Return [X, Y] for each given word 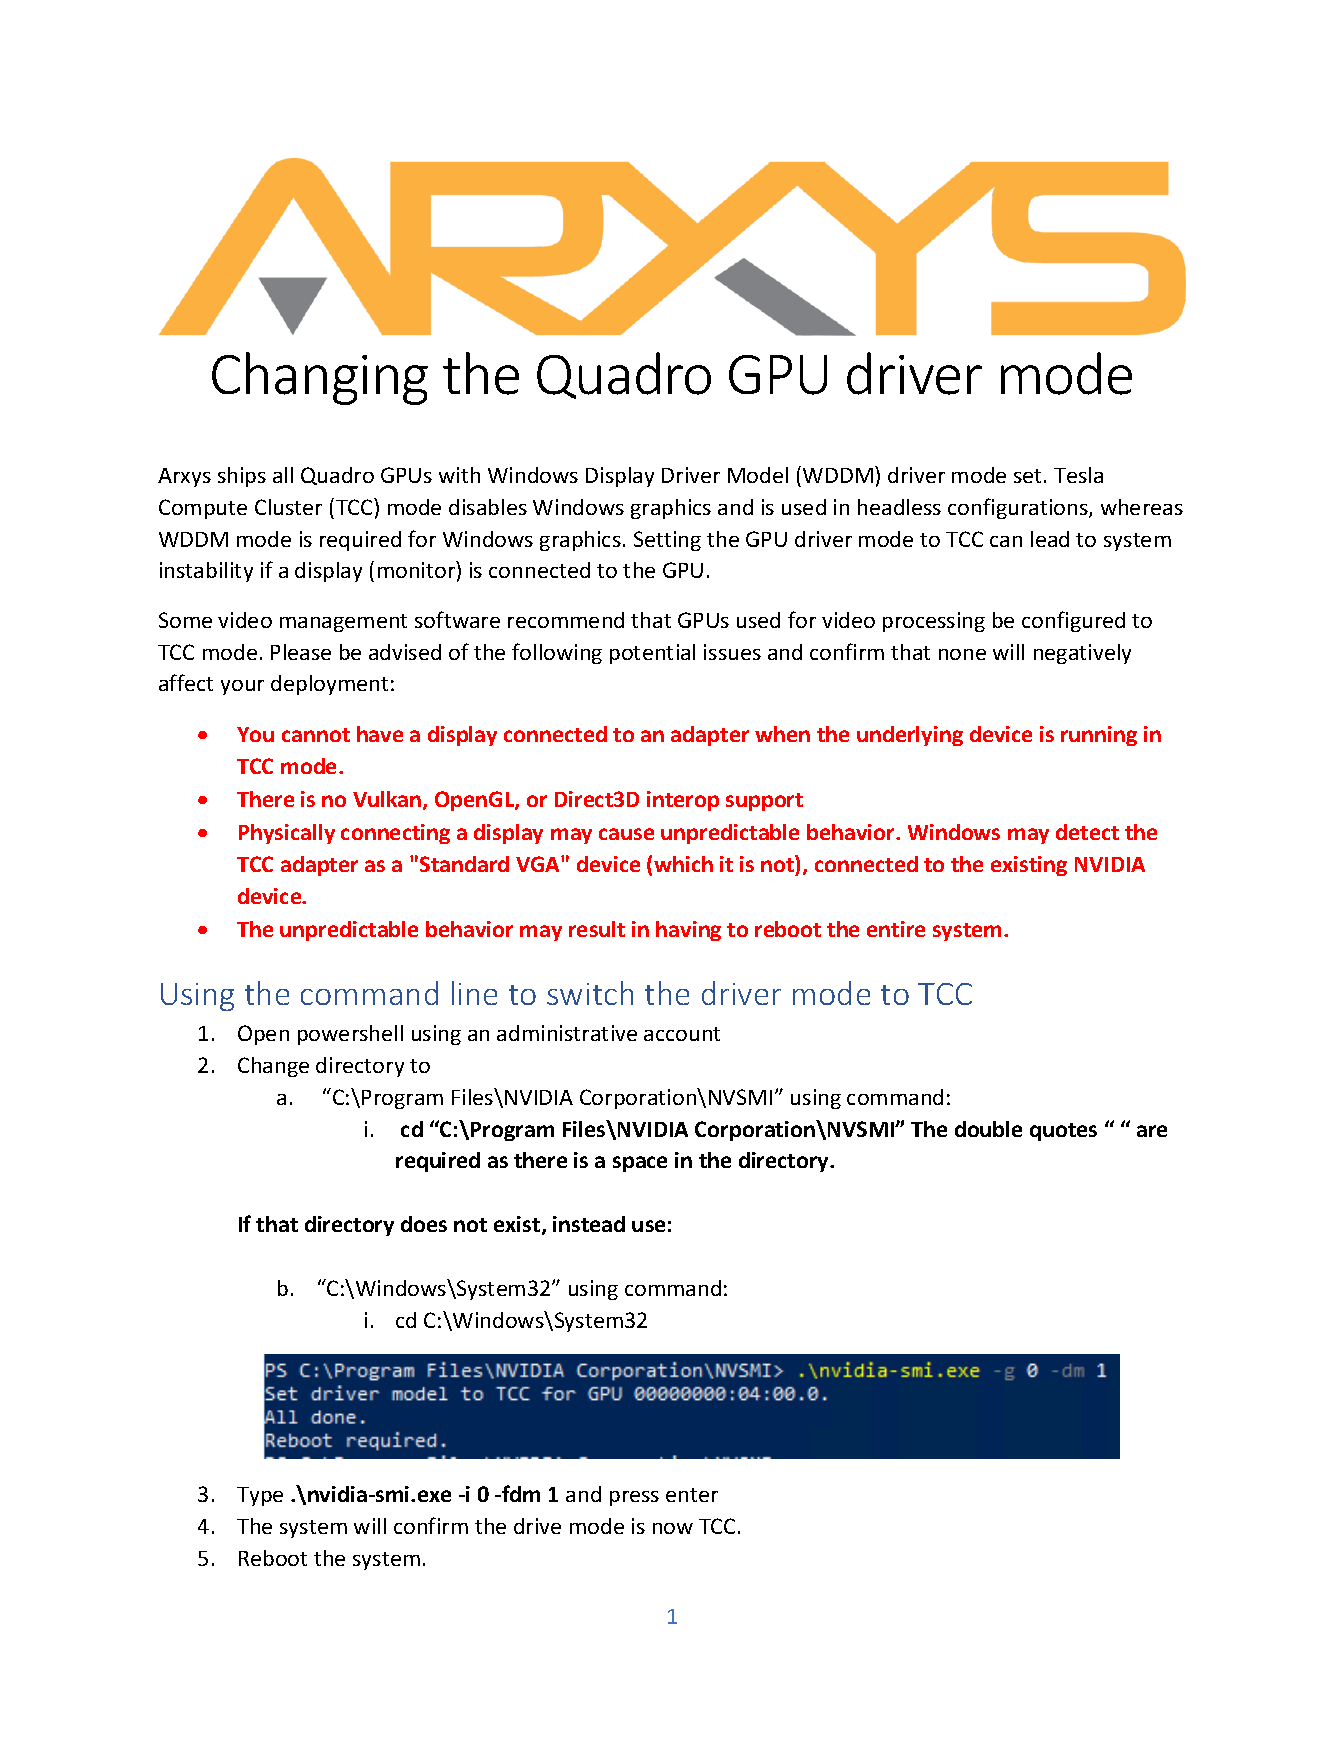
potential [652, 654]
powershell [350, 1035]
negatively [1082, 654]
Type [260, 1496]
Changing [320, 378]
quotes [1063, 1132]
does [424, 1224]
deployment [329, 685]
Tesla [1078, 475]
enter [692, 1495]
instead [589, 1224]
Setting [667, 541]
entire [896, 929]
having [688, 931]
